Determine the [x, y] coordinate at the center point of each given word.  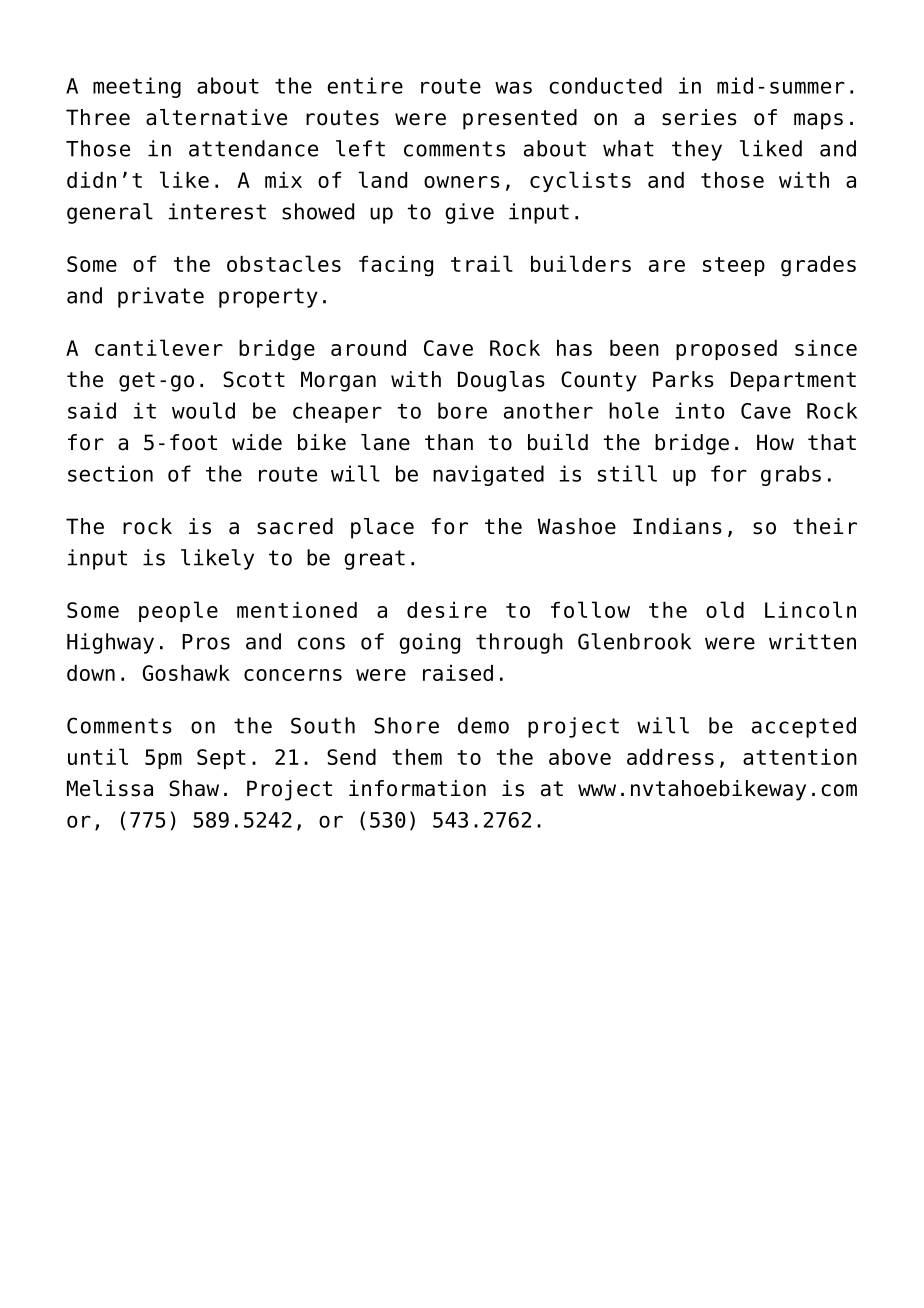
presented [520, 119]
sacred [295, 526]
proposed [726, 350]
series [699, 117]
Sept [221, 759]
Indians [677, 526]
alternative [216, 117]
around [368, 348]
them [417, 757]
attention [800, 757]
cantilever [159, 347]
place [382, 528]
